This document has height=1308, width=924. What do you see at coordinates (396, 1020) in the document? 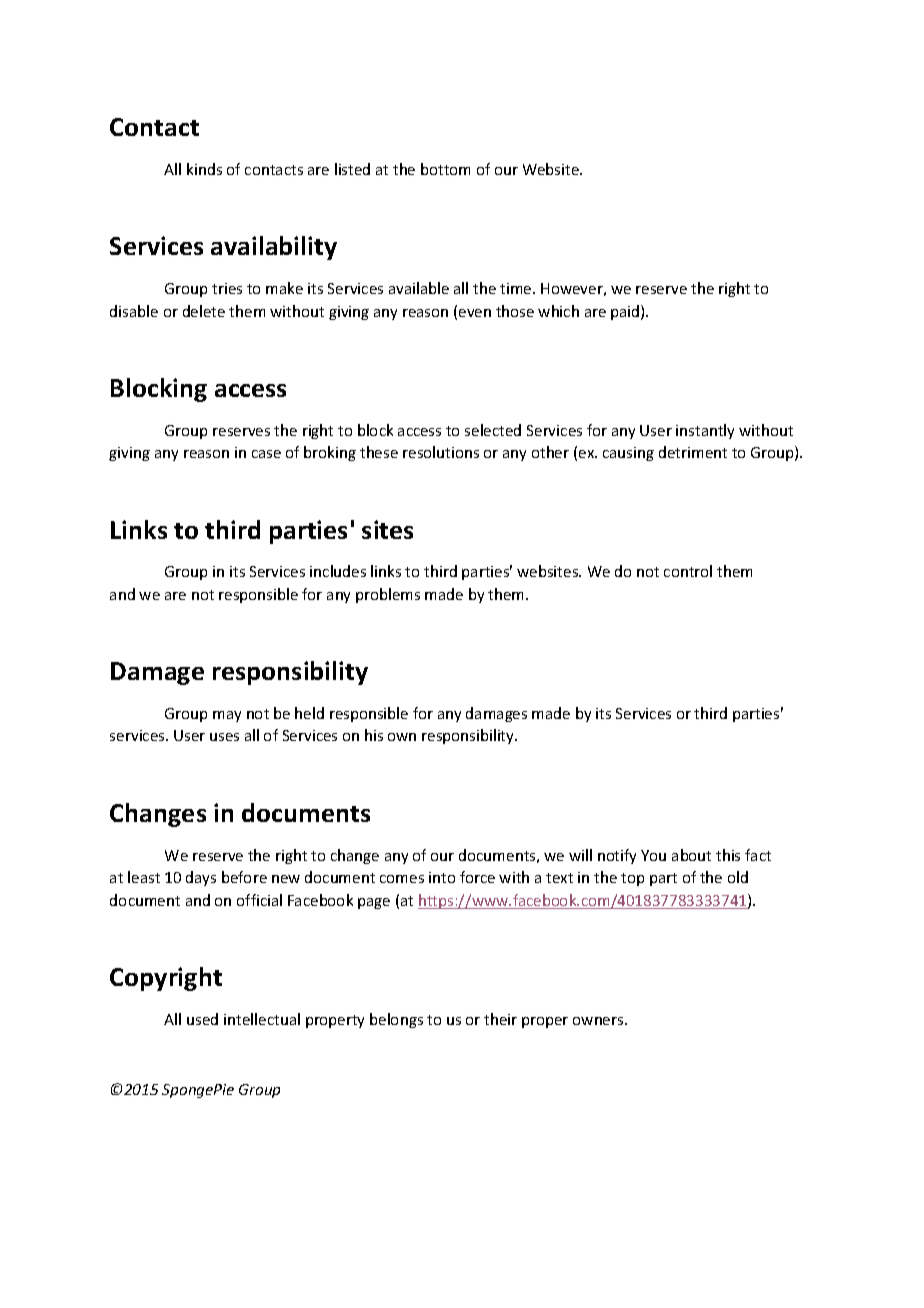
I see `belongs` at bounding box center [396, 1020].
